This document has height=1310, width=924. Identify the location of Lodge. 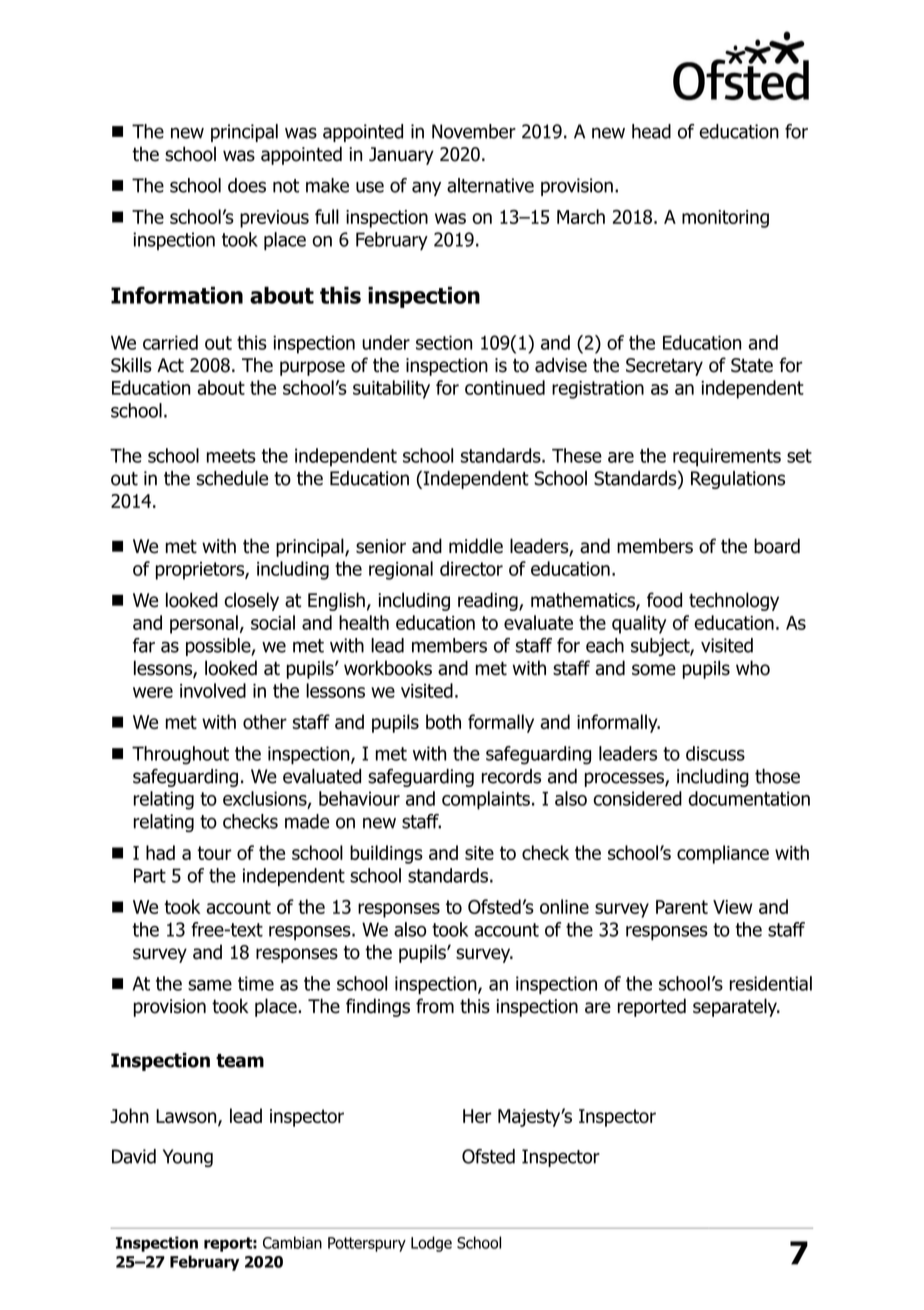
(431, 1244).
